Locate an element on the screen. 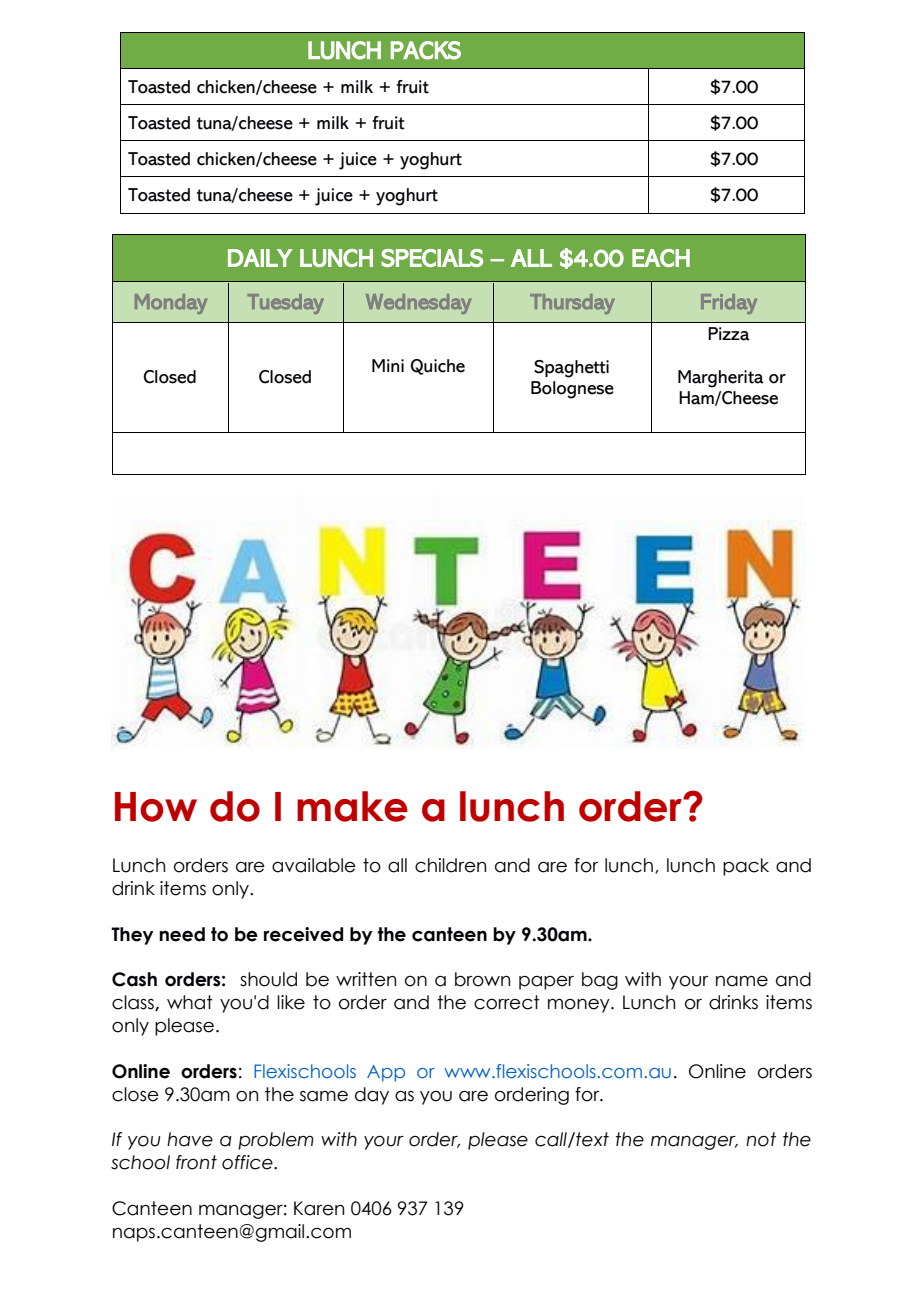 The width and height of the screenshot is (924, 1308). Karen is located at coordinates (319, 1208).
